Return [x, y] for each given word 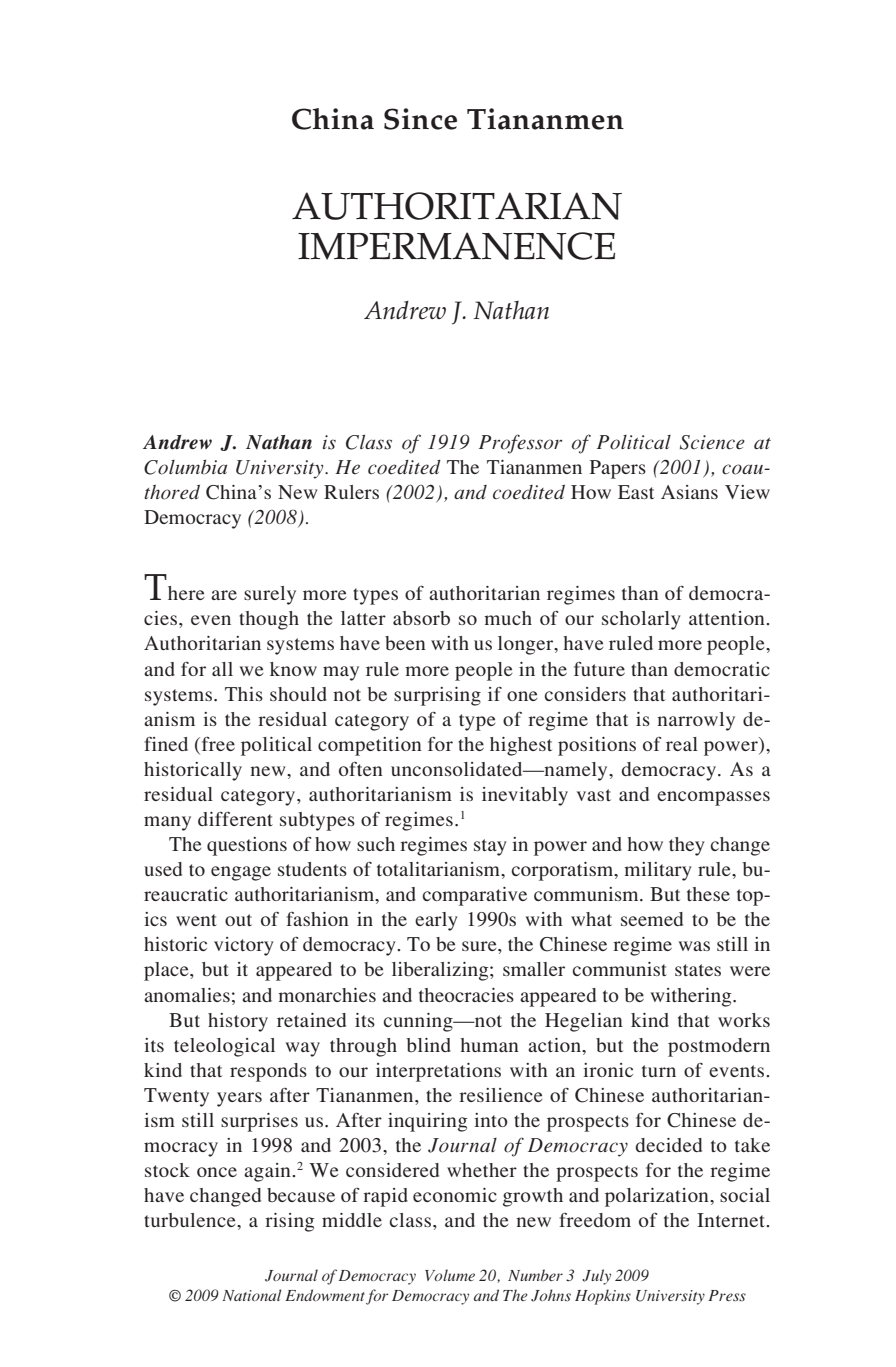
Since [420, 119]
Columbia [185, 467]
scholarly [641, 620]
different [235, 818]
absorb [421, 618]
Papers [617, 469]
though [269, 620]
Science [712, 442]
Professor [521, 444]
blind [428, 1045]
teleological [224, 1047]
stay [490, 847]
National [252, 1295]
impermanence [456, 246]
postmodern [719, 1047]
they [687, 846]
